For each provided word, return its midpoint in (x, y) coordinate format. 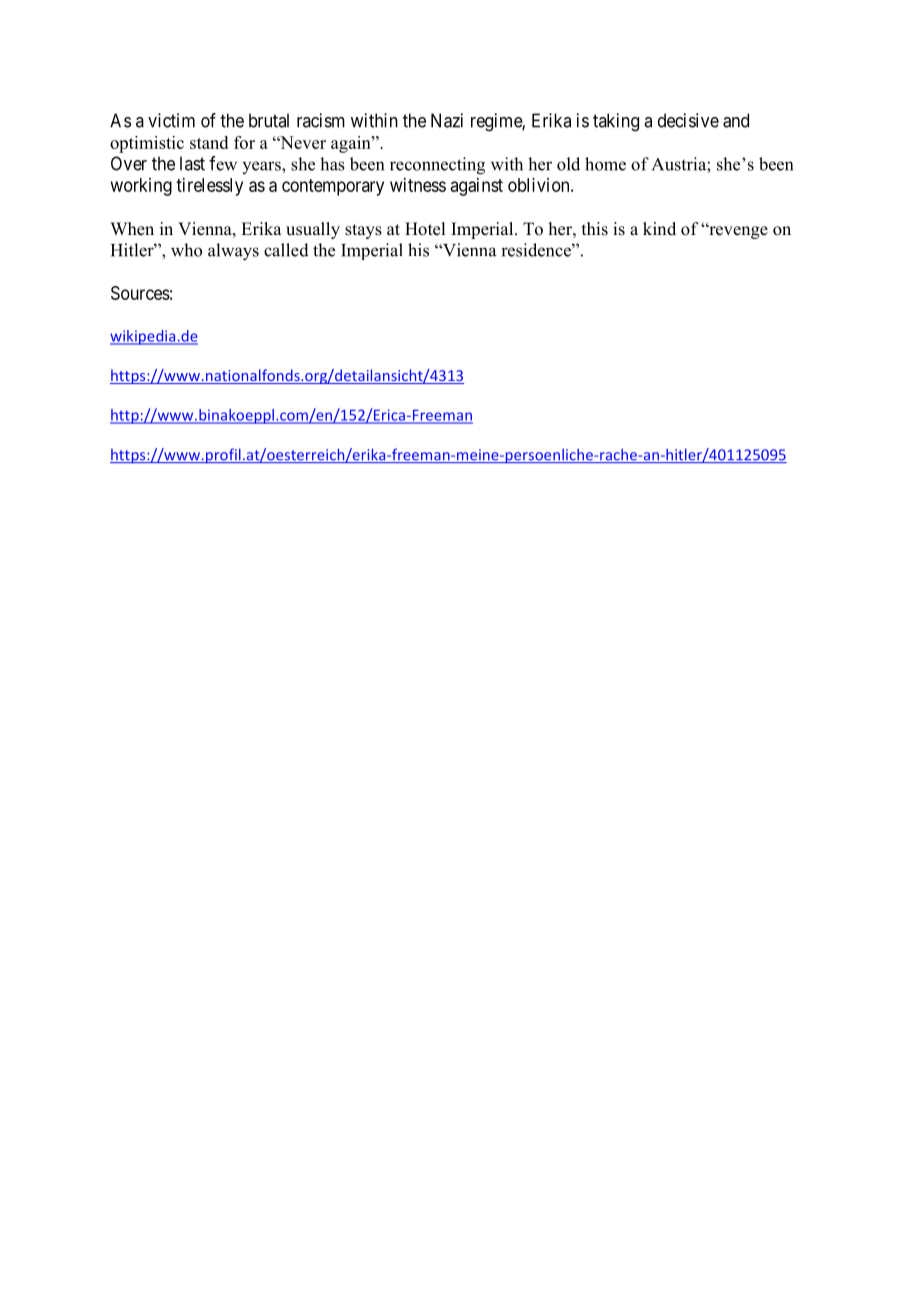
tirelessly (209, 187)
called (286, 250)
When (132, 229)
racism (321, 120)
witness (418, 185)
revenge (737, 232)
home (605, 164)
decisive (688, 120)
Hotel (425, 229)
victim (171, 120)
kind (659, 228)
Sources (140, 293)
